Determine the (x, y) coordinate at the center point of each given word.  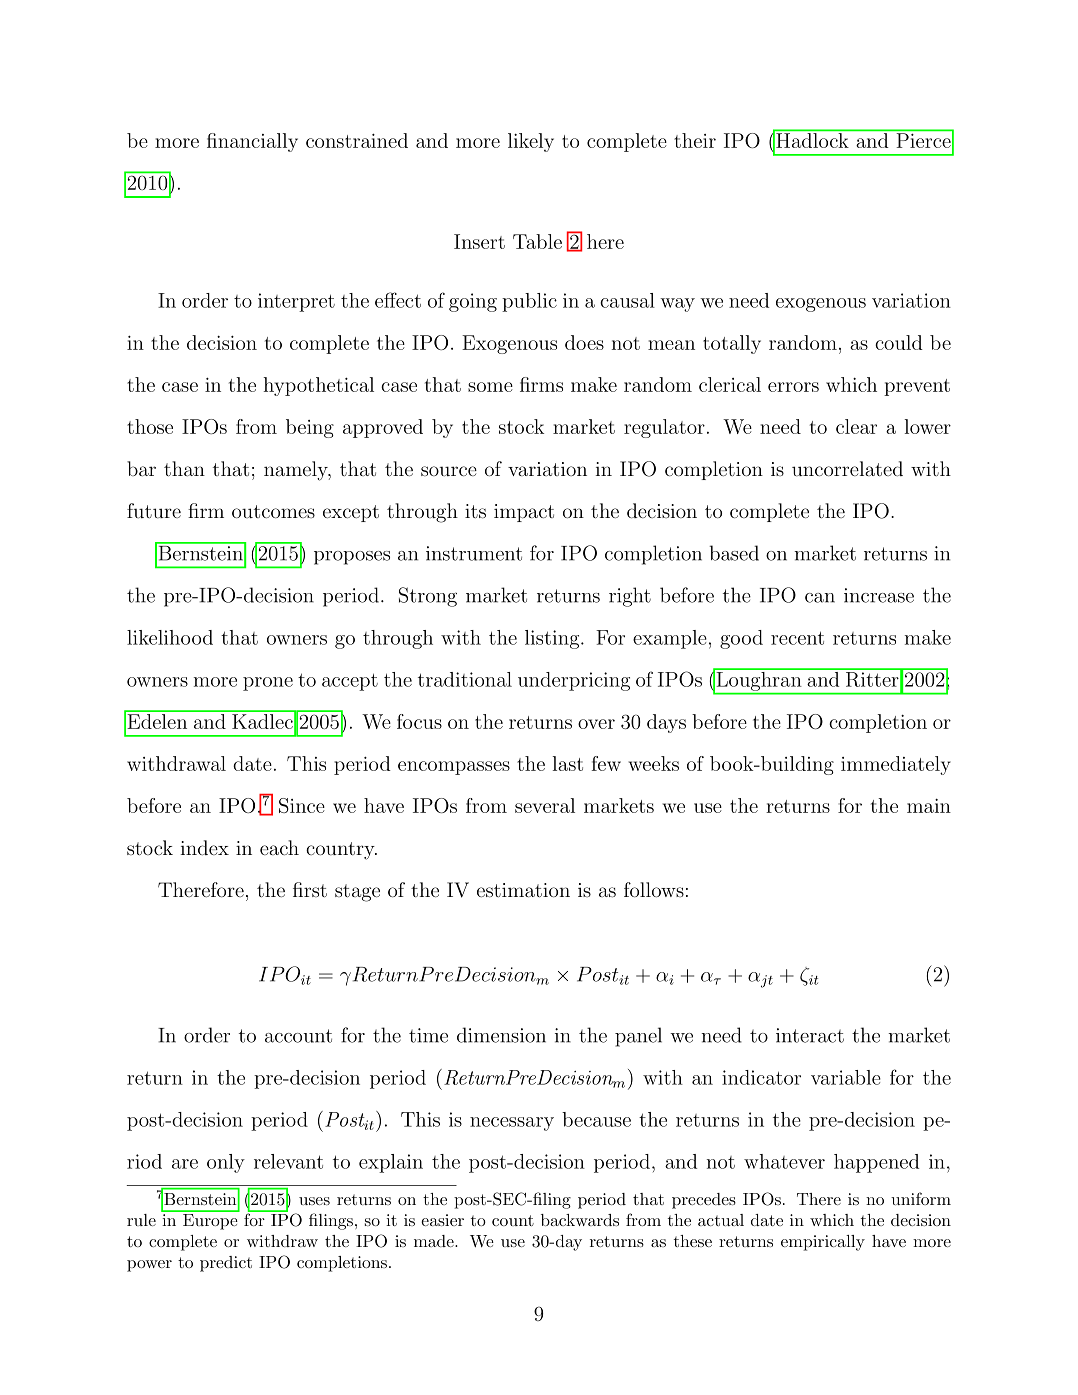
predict (226, 1264)
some (490, 387)
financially (252, 142)
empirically (823, 1243)
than (184, 468)
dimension (501, 1035)
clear (856, 426)
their (695, 140)
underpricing (574, 681)
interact (810, 1035)
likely (531, 142)
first (310, 889)
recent (797, 638)
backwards (580, 1220)
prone (268, 684)
